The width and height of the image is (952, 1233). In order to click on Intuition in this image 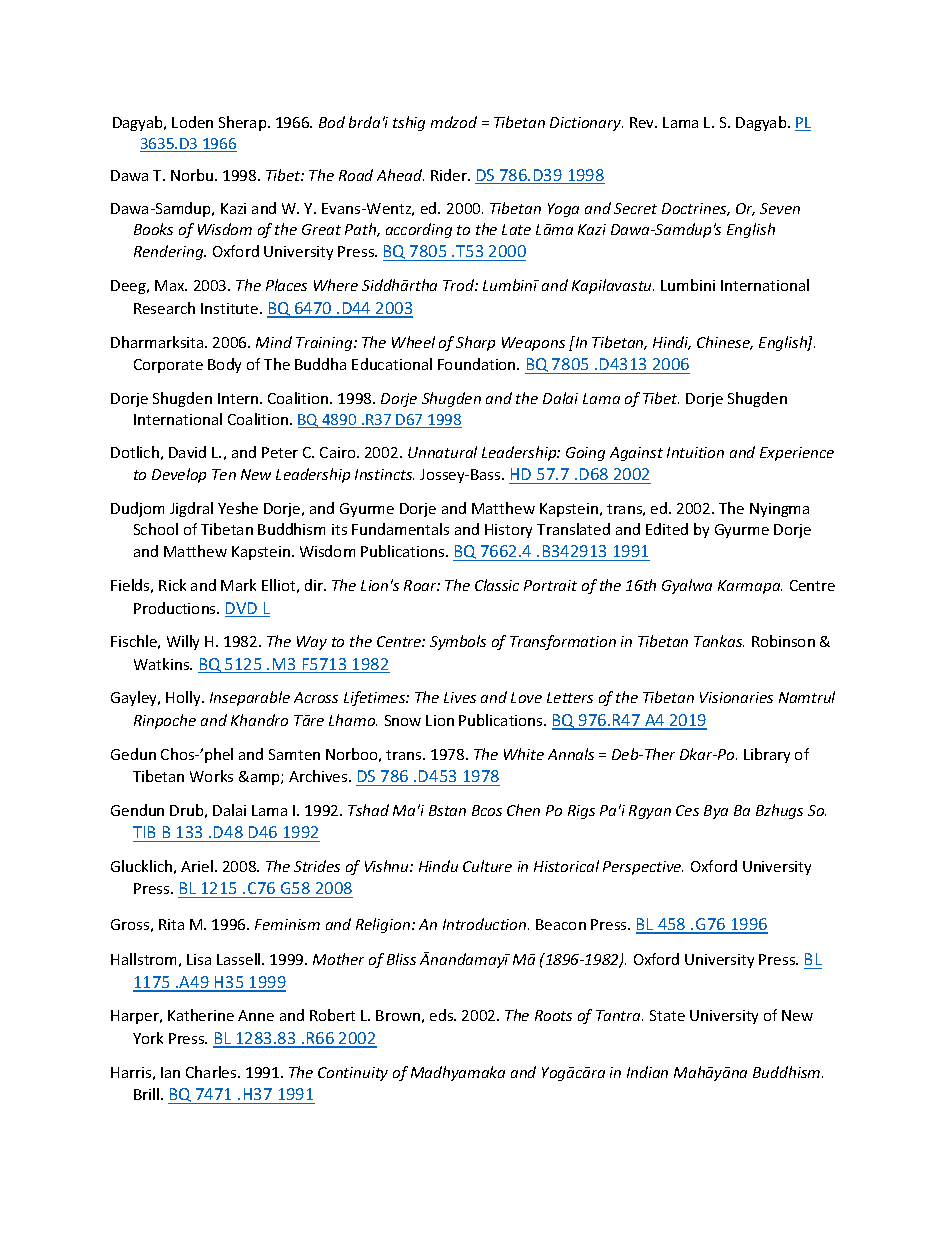, I will do `click(695, 452)`.
